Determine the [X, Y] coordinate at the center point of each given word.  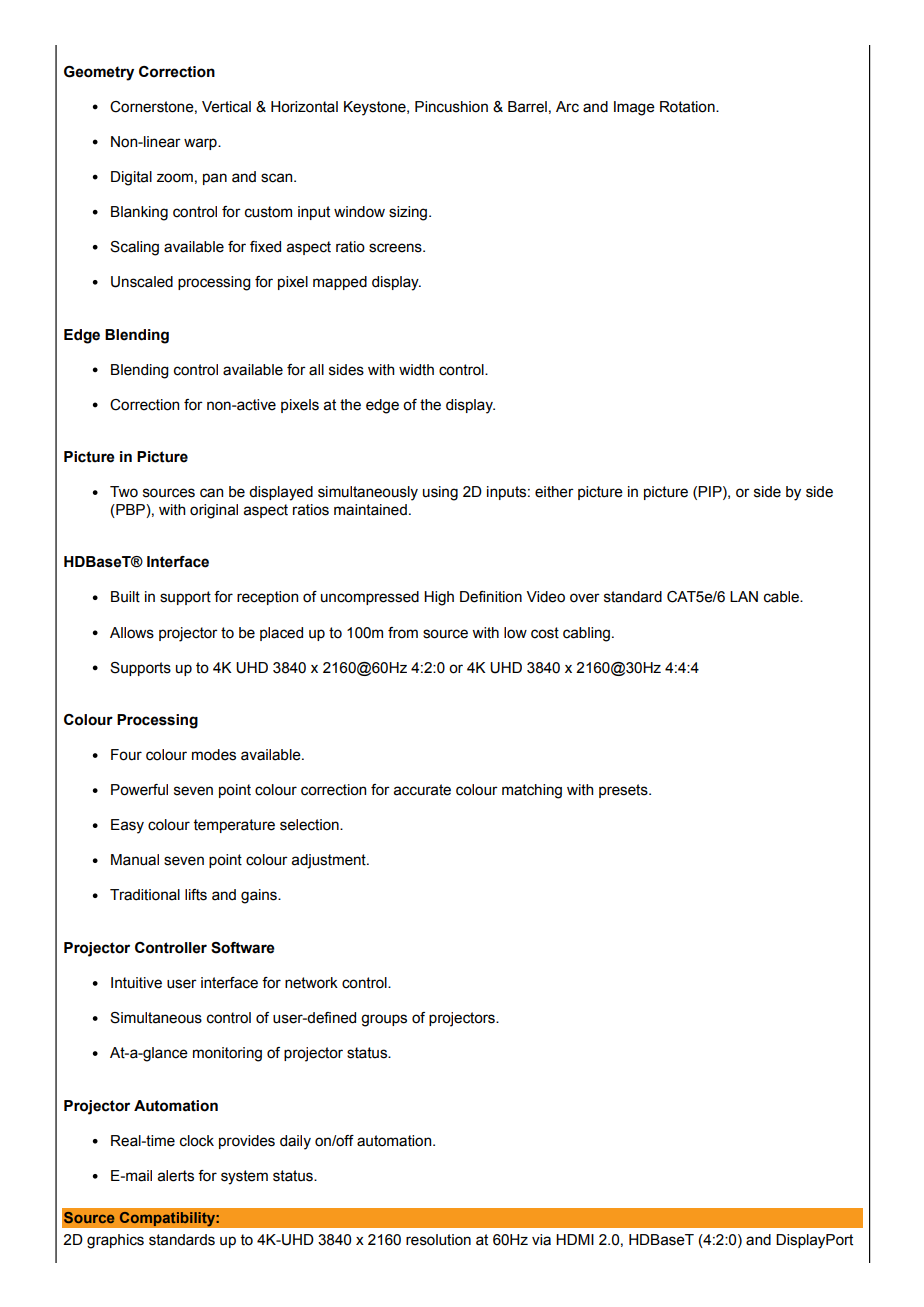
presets [624, 791]
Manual [135, 860]
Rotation [688, 107]
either [554, 492]
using [440, 493]
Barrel [527, 107]
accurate [422, 790]
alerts [176, 1176]
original [214, 511]
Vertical [226, 107]
